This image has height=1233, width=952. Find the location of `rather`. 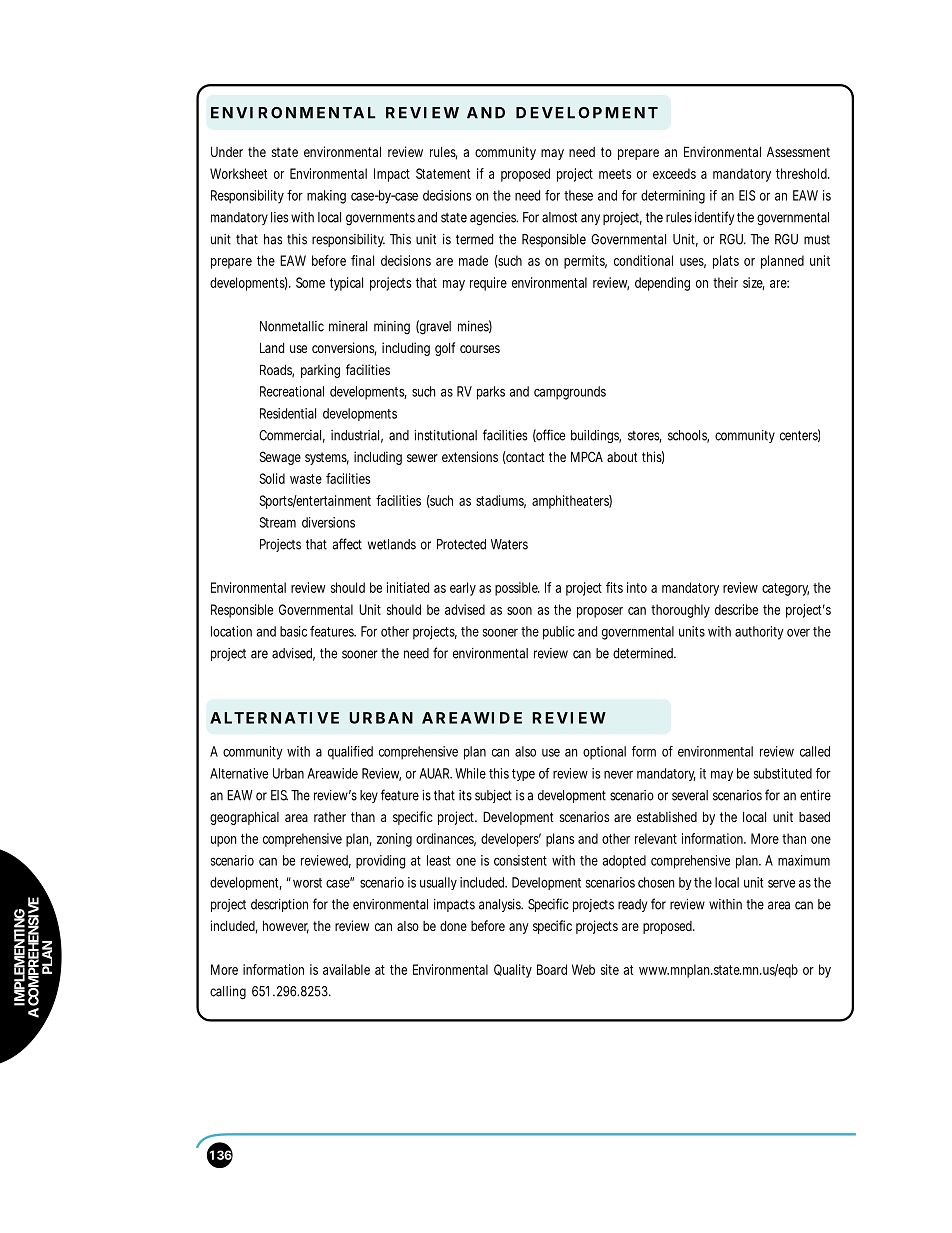

rather is located at coordinates (330, 817).
